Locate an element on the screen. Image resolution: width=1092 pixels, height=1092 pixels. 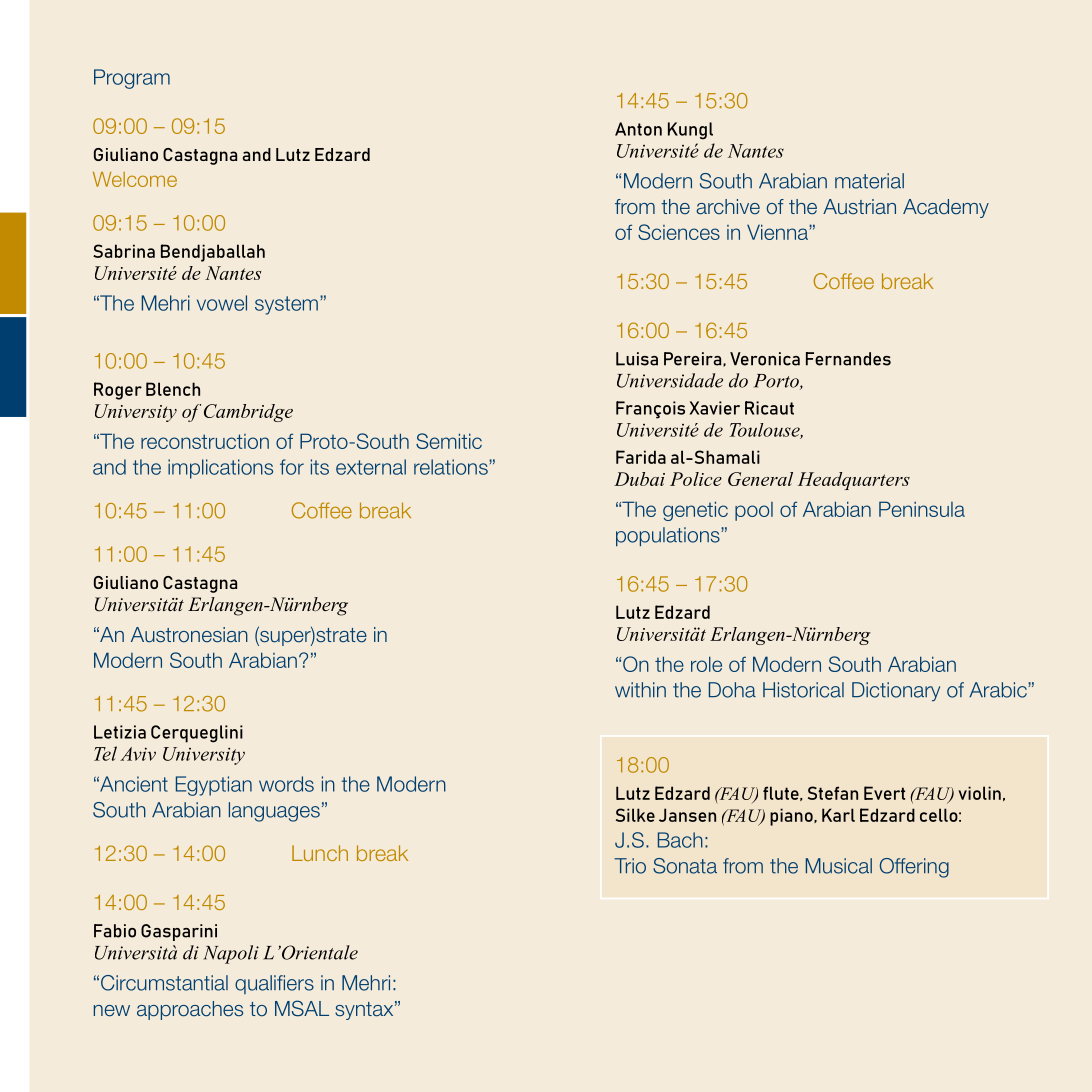
material is located at coordinates (869, 181).
